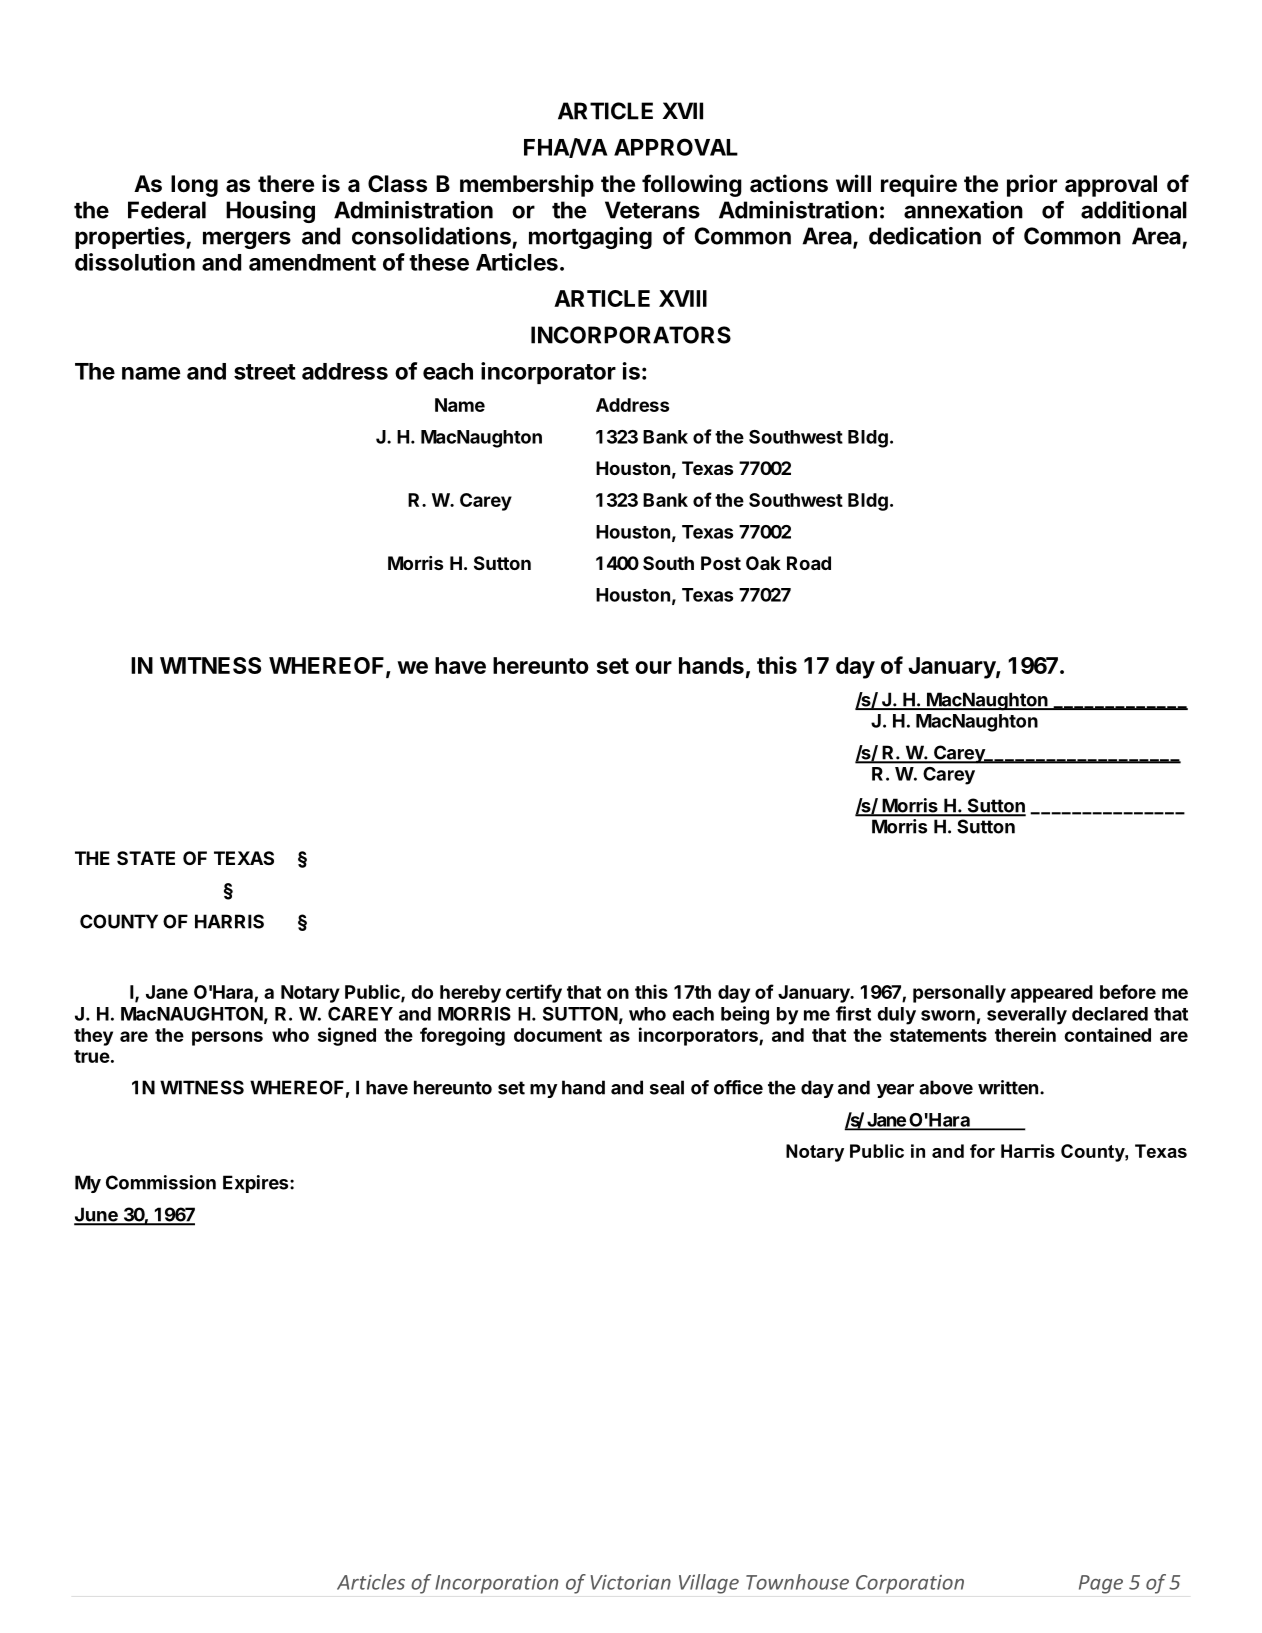 The height and width of the screenshot is (1633, 1262). I want to click on seal, so click(667, 1087).
